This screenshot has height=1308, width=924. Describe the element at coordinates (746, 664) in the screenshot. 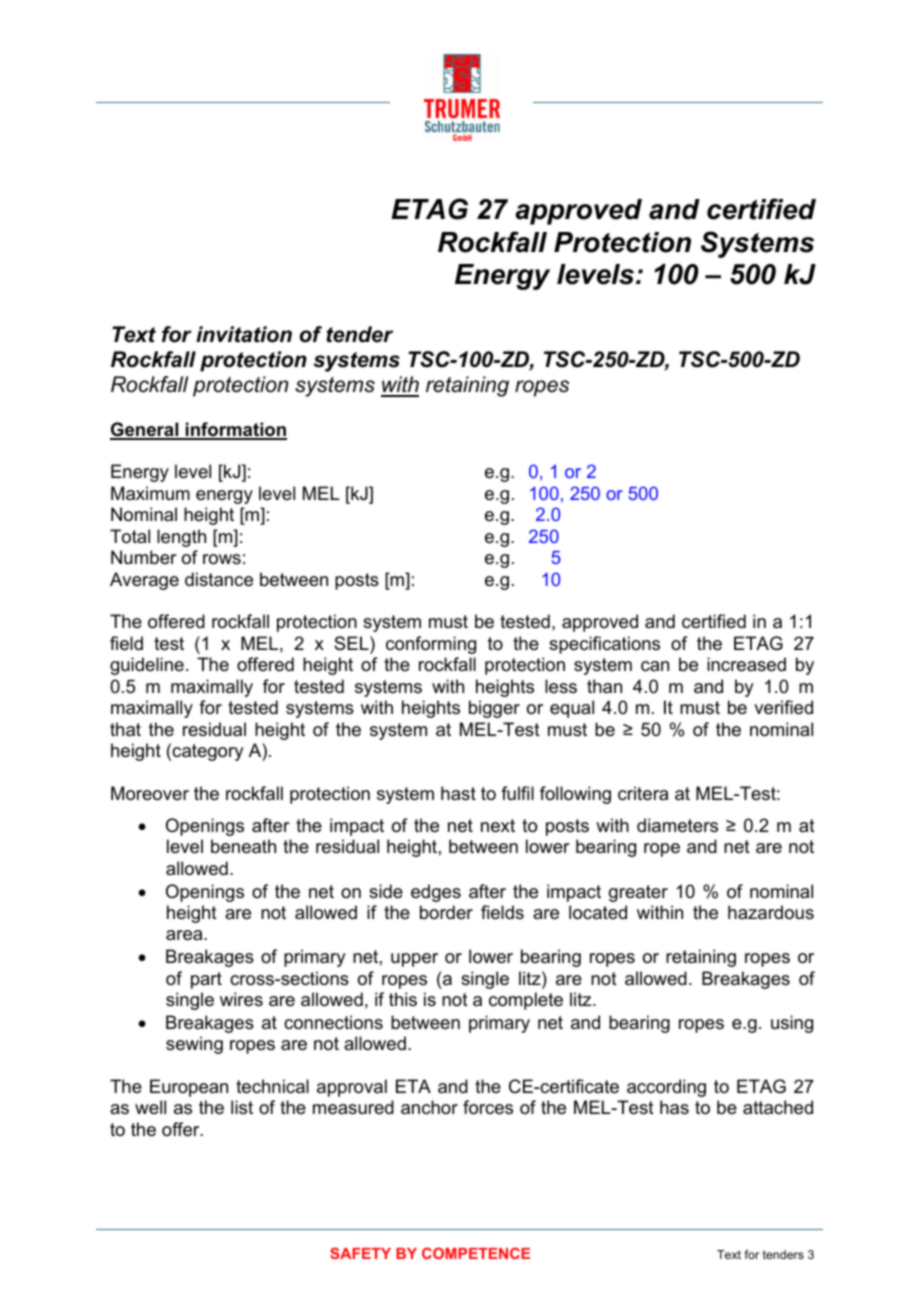

I see `increased` at that location.
